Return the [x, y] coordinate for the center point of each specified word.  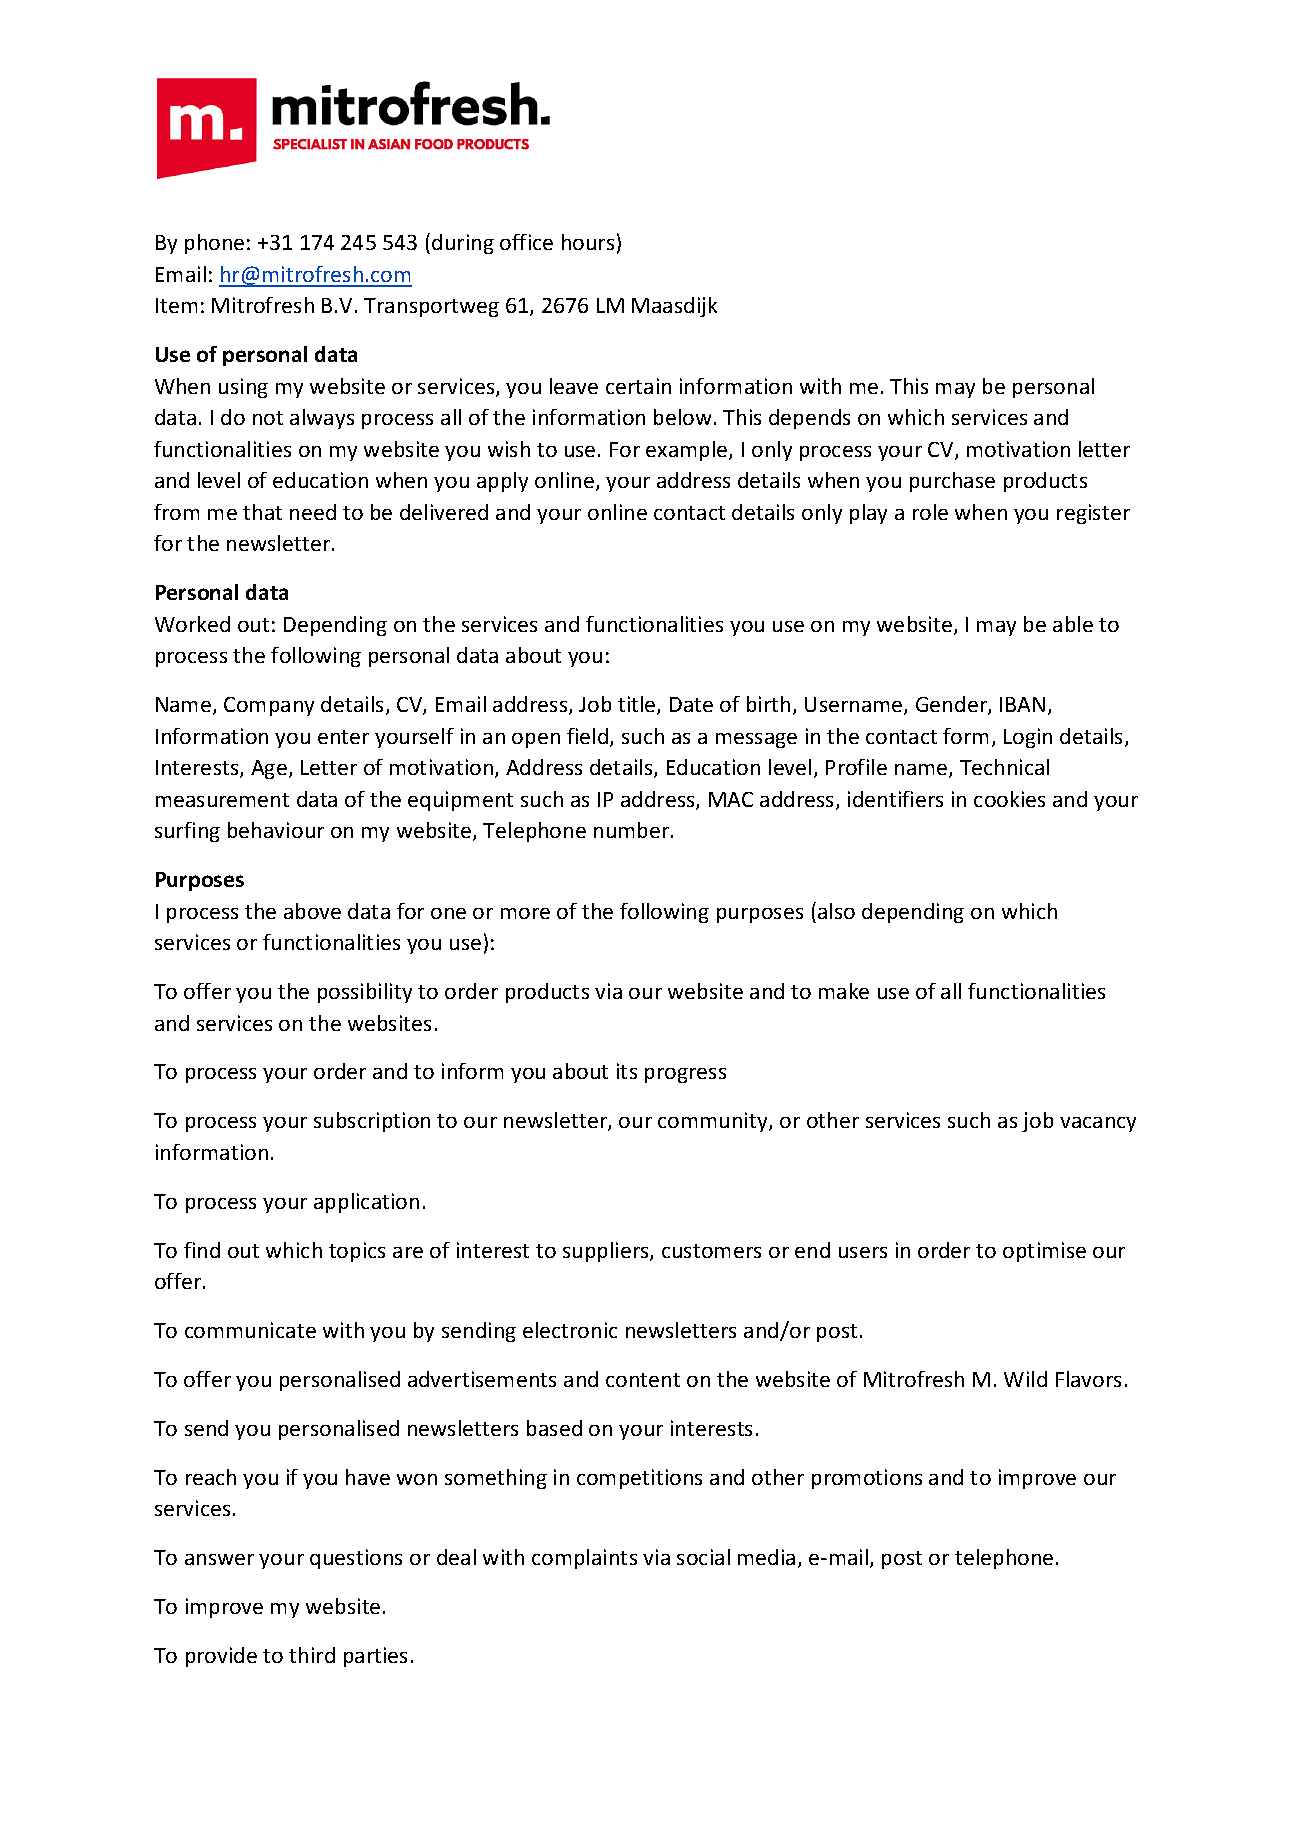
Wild [1025, 1379]
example [688, 451]
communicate [250, 1330]
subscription [372, 1122]
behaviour [276, 830]
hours [588, 242]
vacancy [1098, 1124]
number [633, 830]
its [627, 1071]
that [262, 512]
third [312, 1655]
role [930, 512]
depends [809, 419]
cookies [1009, 799]
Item [176, 305]
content [643, 1380]
